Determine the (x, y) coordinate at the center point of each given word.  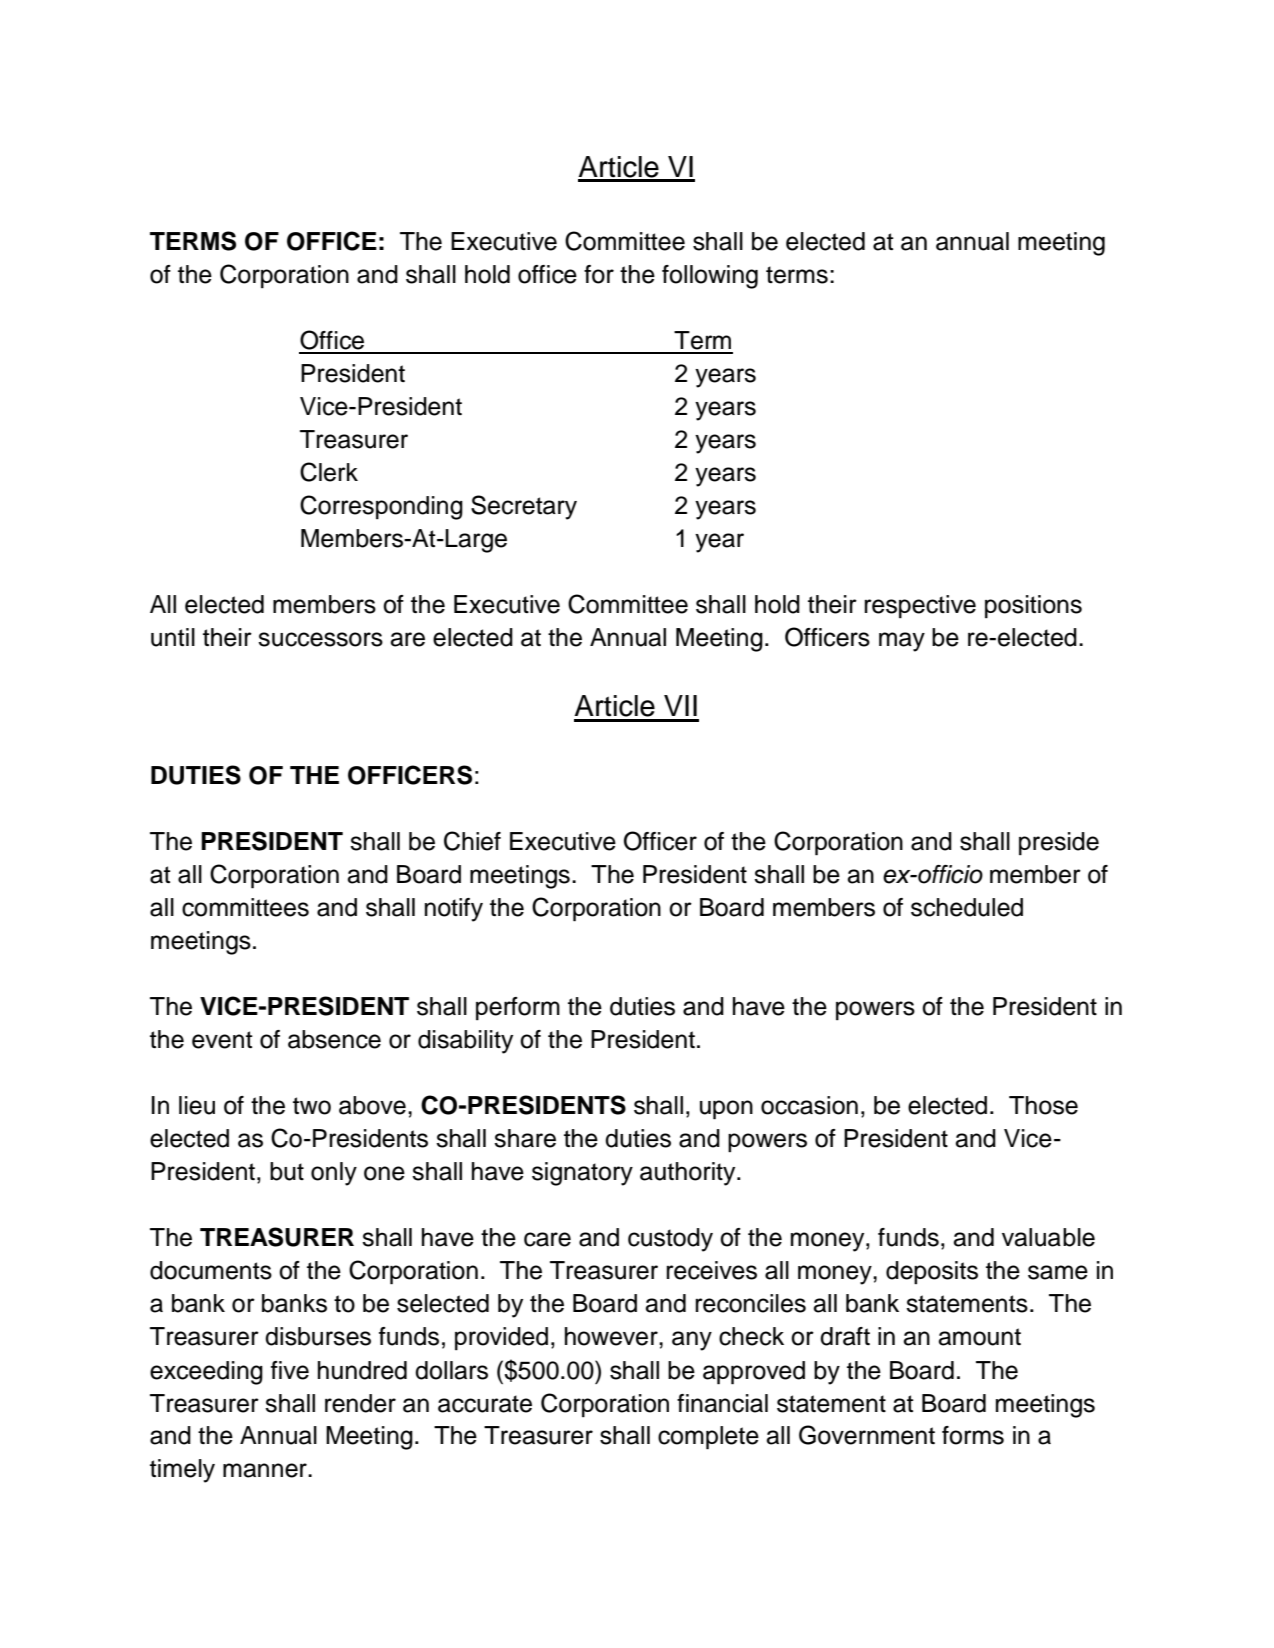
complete (708, 1438)
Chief (472, 841)
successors (320, 639)
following (710, 277)
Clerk (329, 472)
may (902, 642)
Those (1043, 1105)
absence (334, 1039)
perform (518, 1008)
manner (266, 1470)
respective (920, 606)
